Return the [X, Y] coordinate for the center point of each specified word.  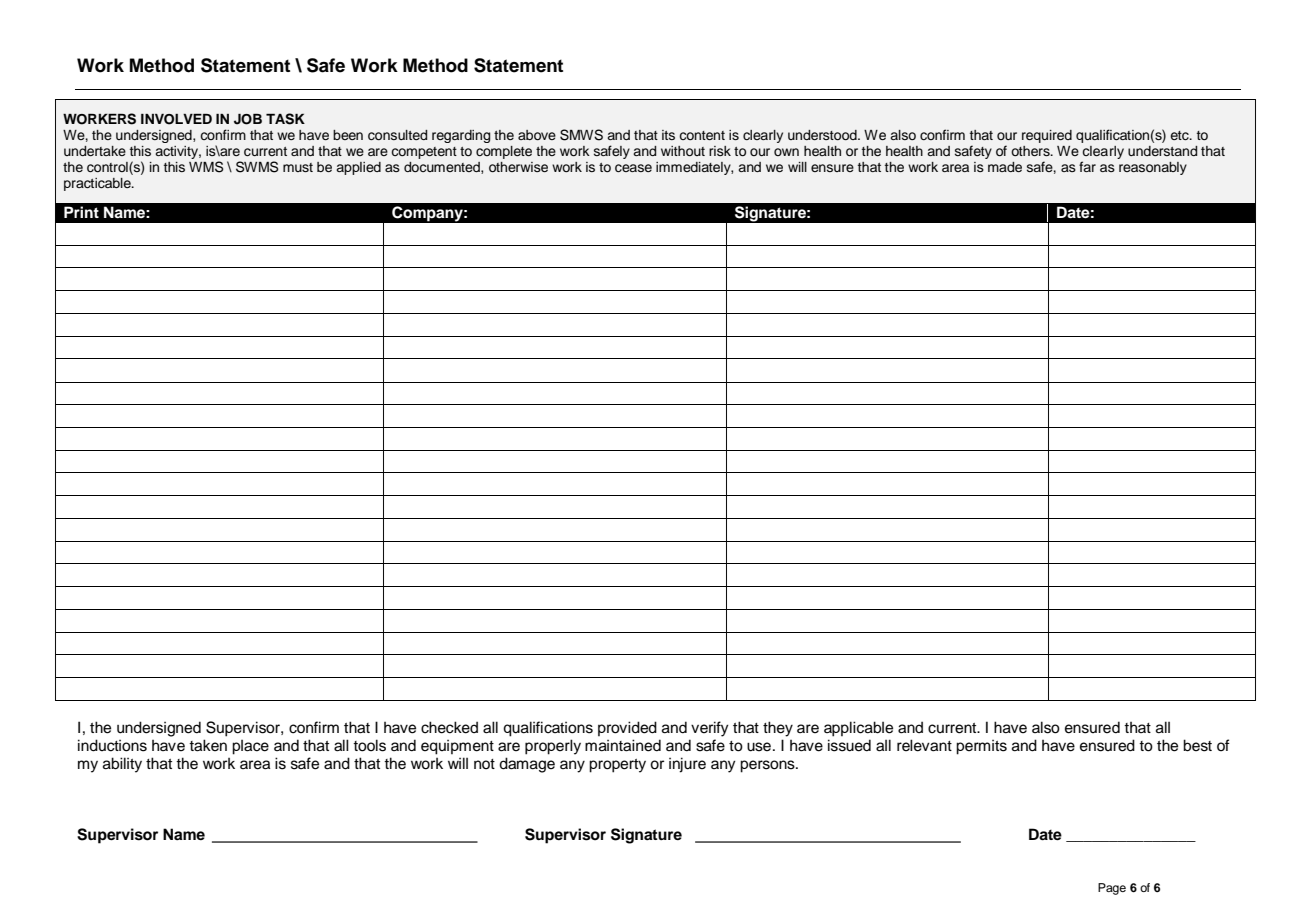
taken [208, 745]
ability [122, 765]
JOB [248, 119]
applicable [858, 729]
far [1087, 166]
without [683, 151]
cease [633, 168]
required [1047, 136]
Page [1112, 889]
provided [627, 728]
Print [81, 212]
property [617, 766]
